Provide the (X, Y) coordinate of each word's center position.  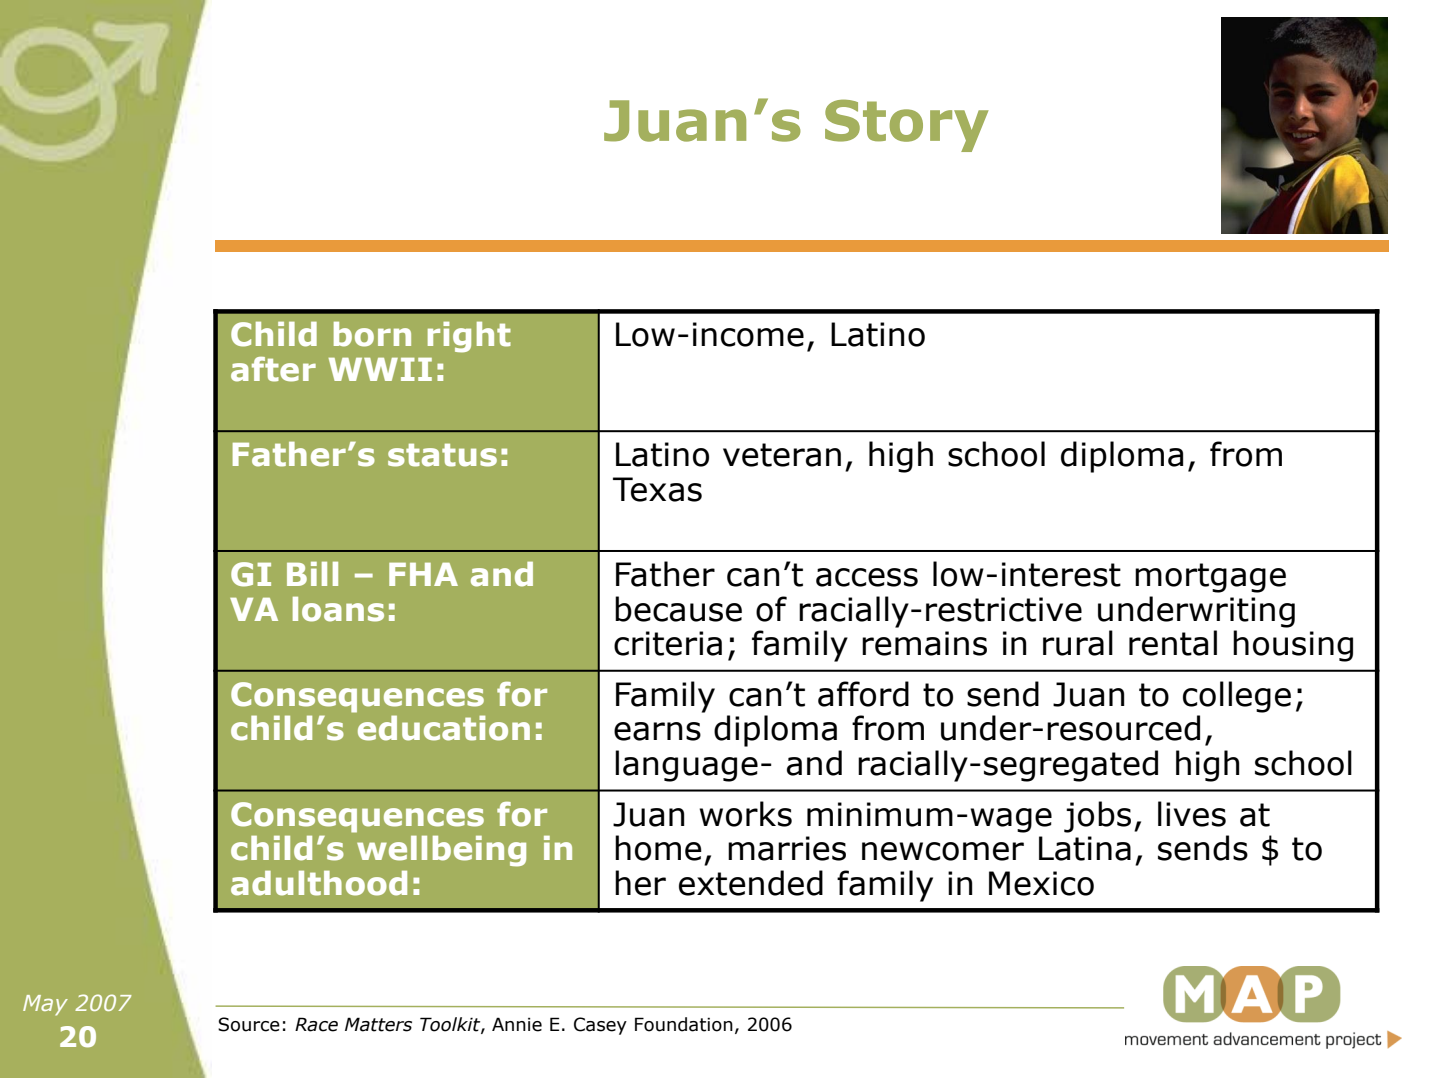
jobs (1097, 817)
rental (1173, 643)
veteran (782, 455)
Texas (657, 489)
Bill (312, 574)
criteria (668, 643)
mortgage (1210, 578)
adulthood (319, 883)
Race (316, 1024)
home (658, 848)
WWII (380, 369)
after (273, 369)
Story (907, 125)
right (469, 337)
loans (338, 609)
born (372, 334)
